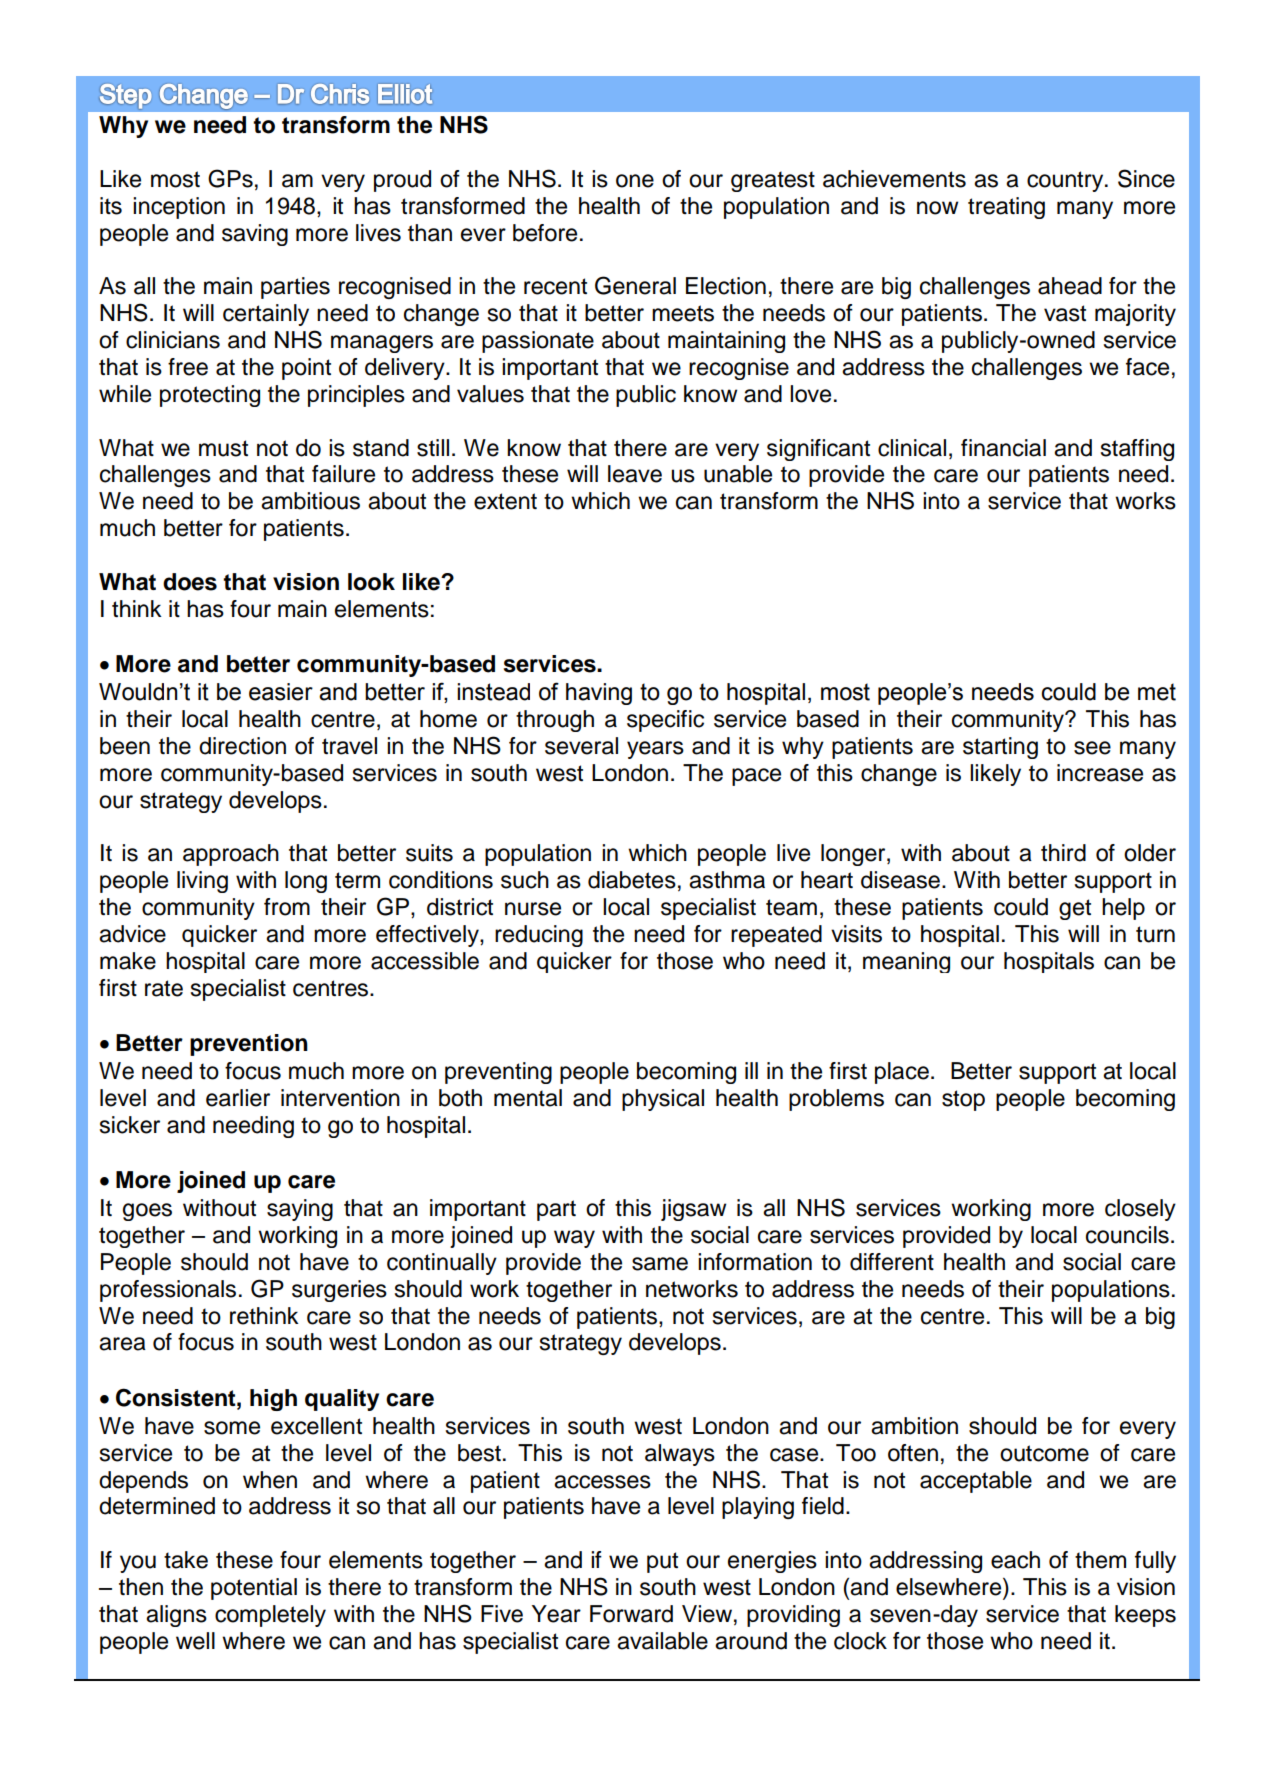 The height and width of the page is (1787, 1263). What do you see at coordinates (254, 1589) in the page?
I see `potential` at bounding box center [254, 1589].
